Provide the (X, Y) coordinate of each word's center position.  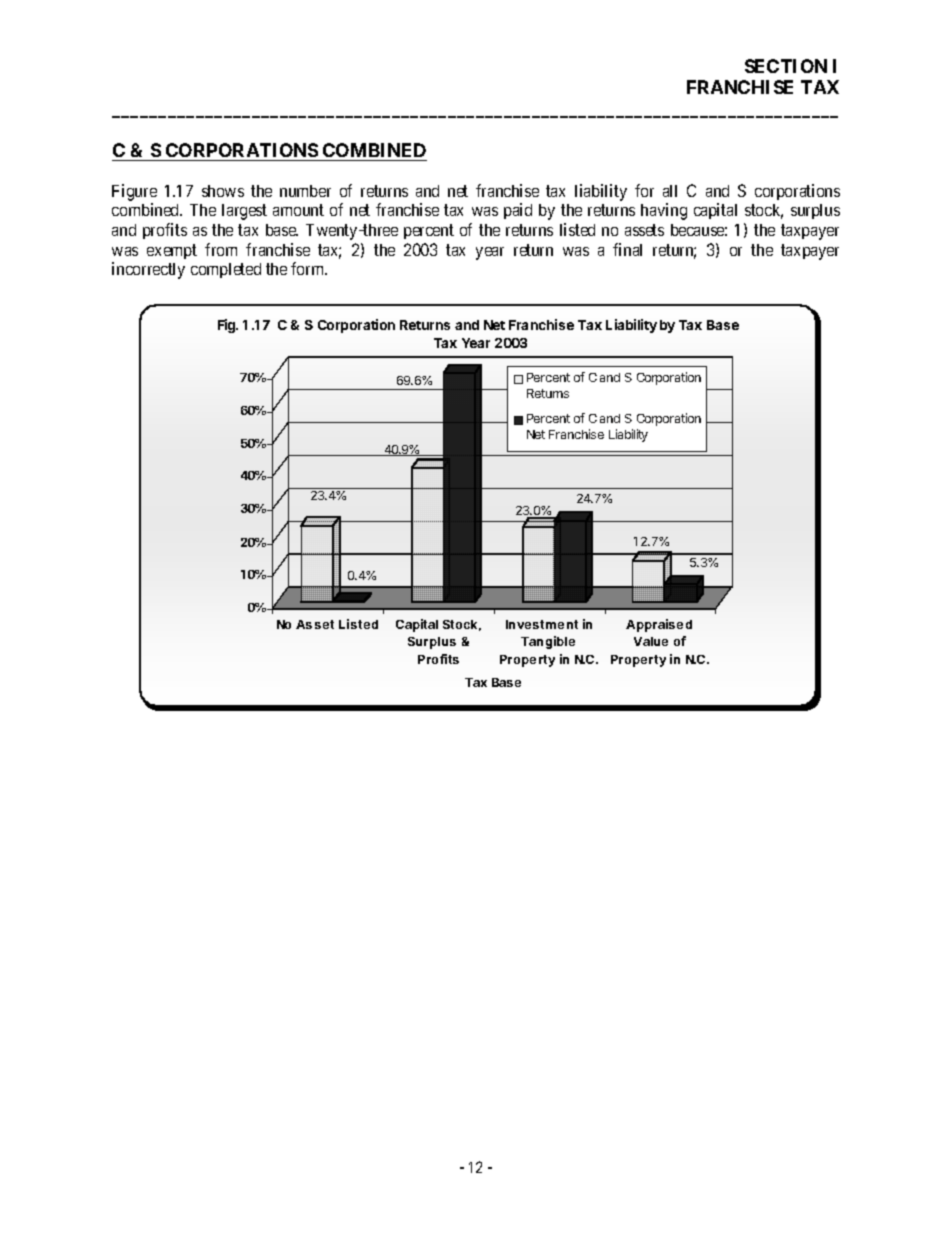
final (627, 249)
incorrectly (148, 270)
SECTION (786, 66)
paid (518, 211)
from (221, 249)
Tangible (548, 642)
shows (223, 191)
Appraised (659, 625)
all (670, 191)
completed (226, 270)
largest (244, 212)
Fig (228, 326)
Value (651, 641)
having (664, 211)
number (305, 191)
